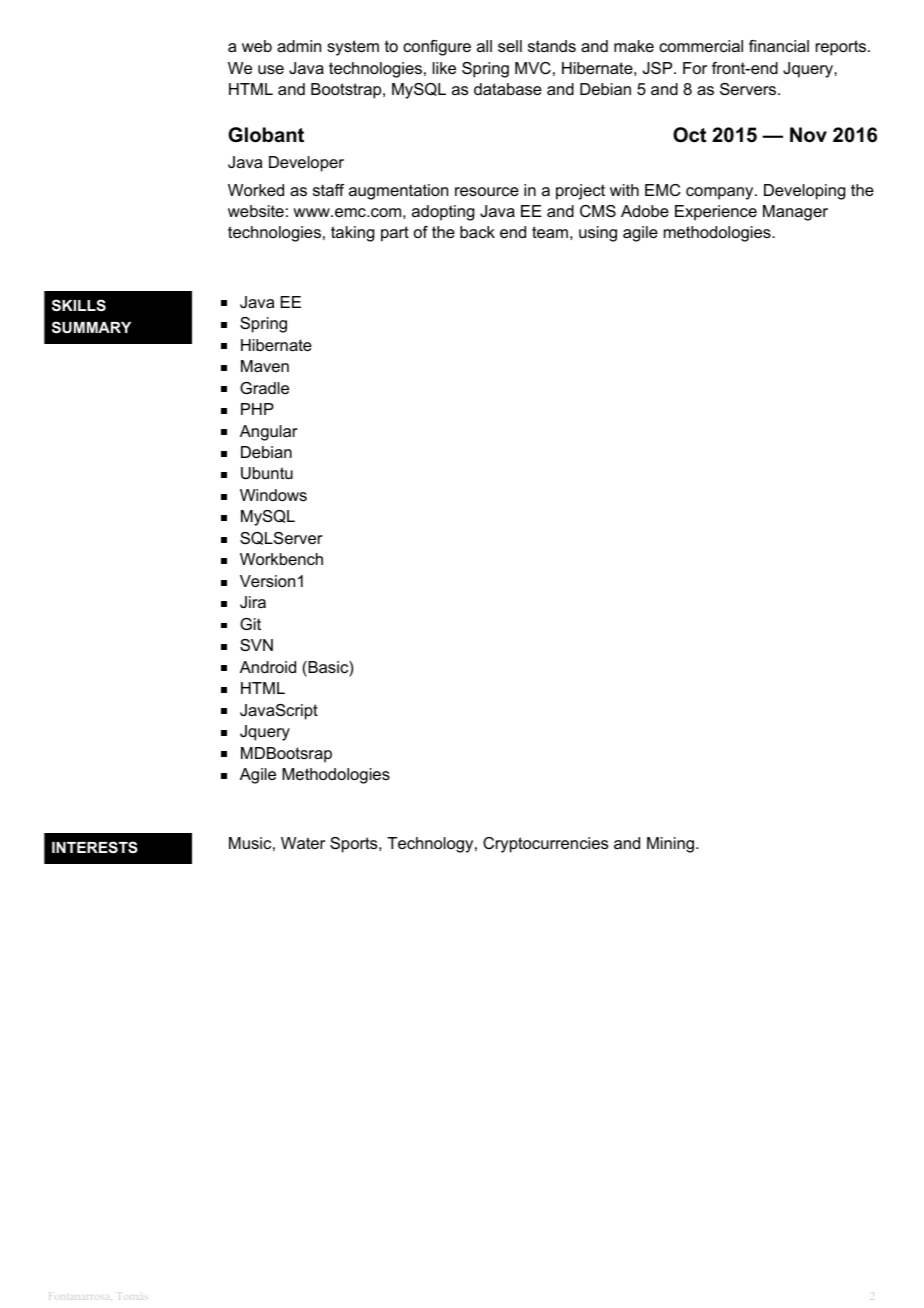 Image resolution: width=924 pixels, height=1308 pixels. What do you see at coordinates (444, 68) in the screenshot?
I see `like` at bounding box center [444, 68].
